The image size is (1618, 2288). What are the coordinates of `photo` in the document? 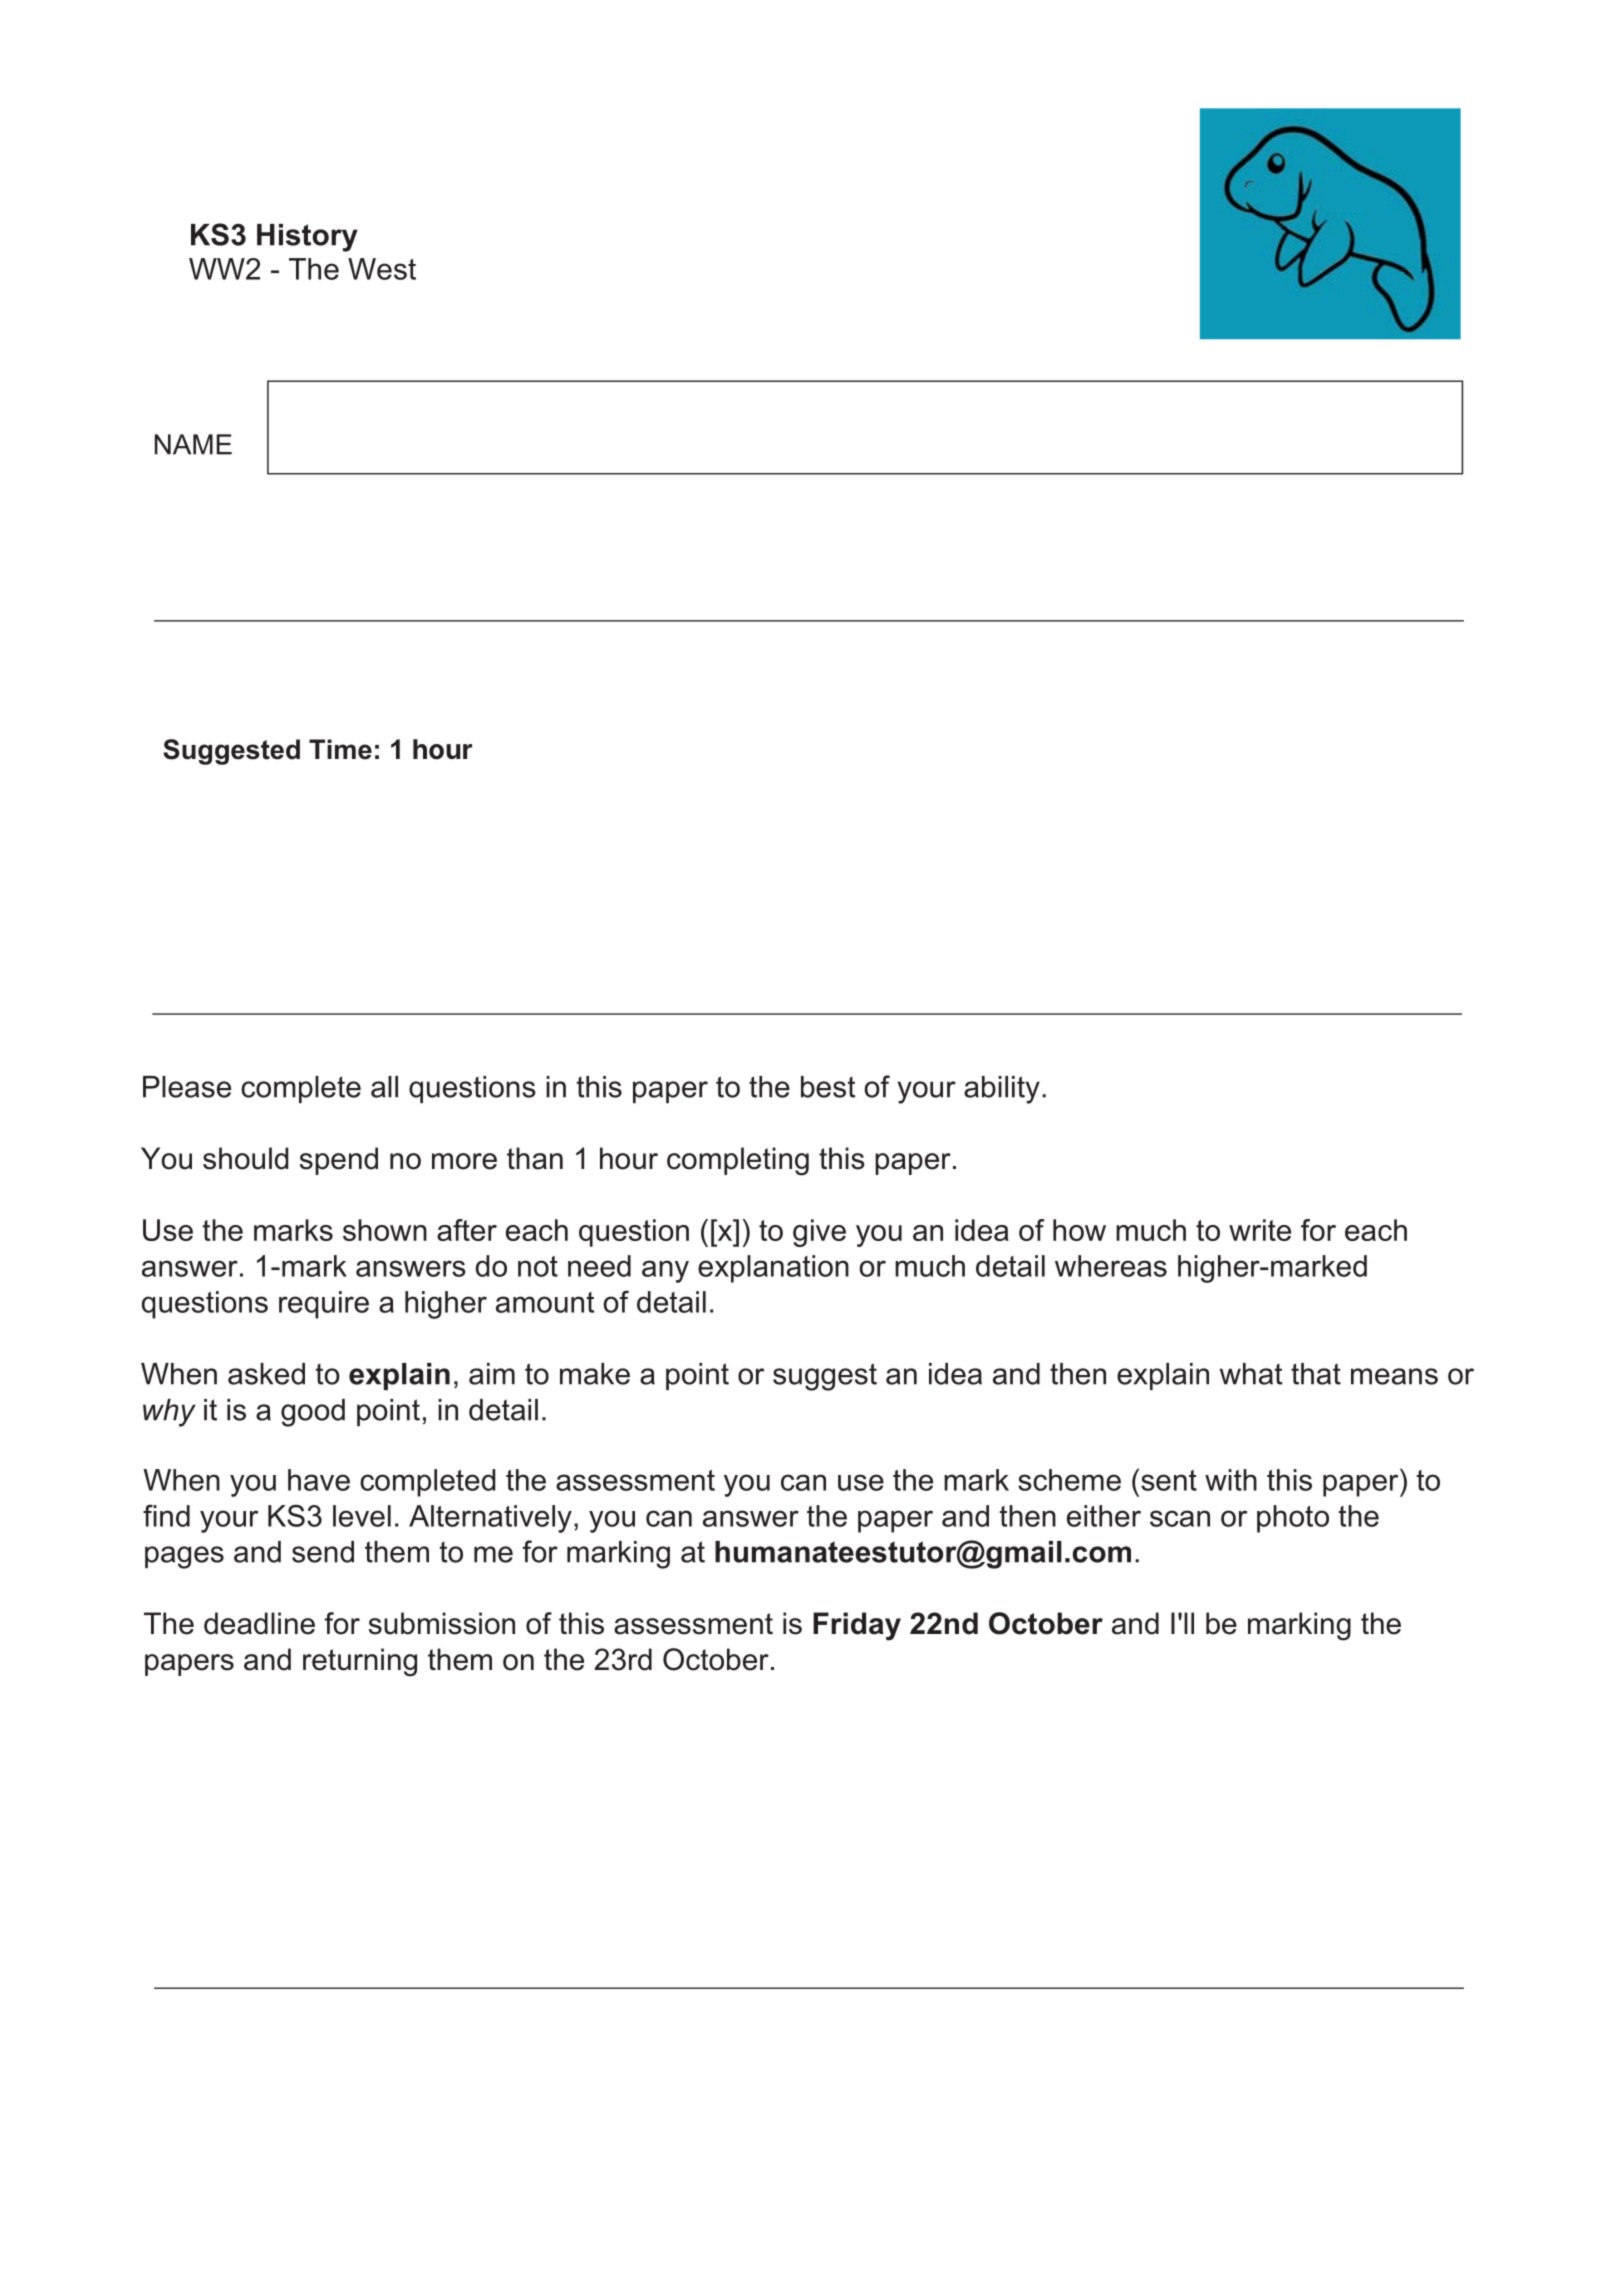 It's located at (1293, 1519).
